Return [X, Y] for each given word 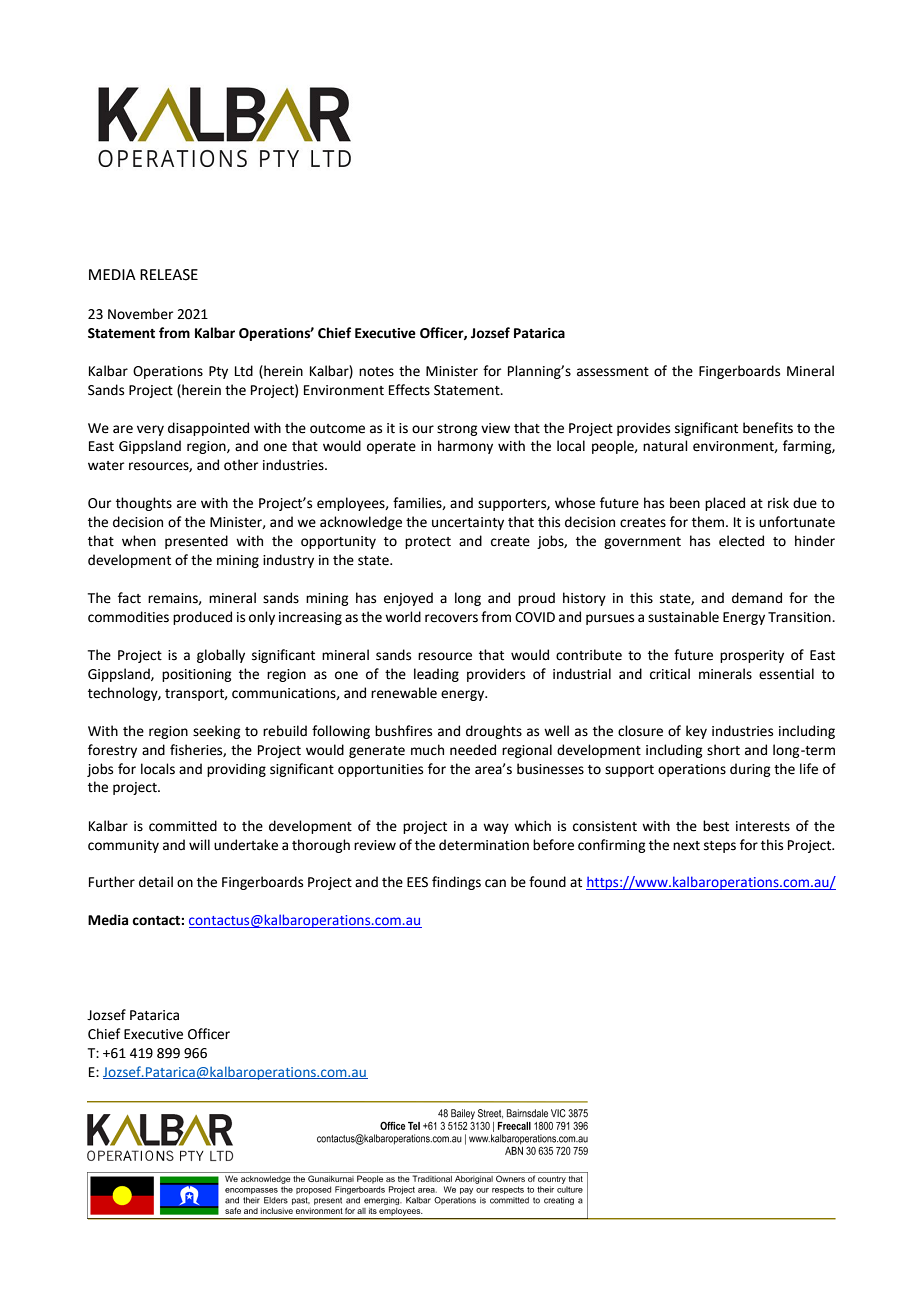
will [199, 844]
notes [376, 372]
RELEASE [169, 275]
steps [720, 847]
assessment [613, 372]
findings [456, 883]
